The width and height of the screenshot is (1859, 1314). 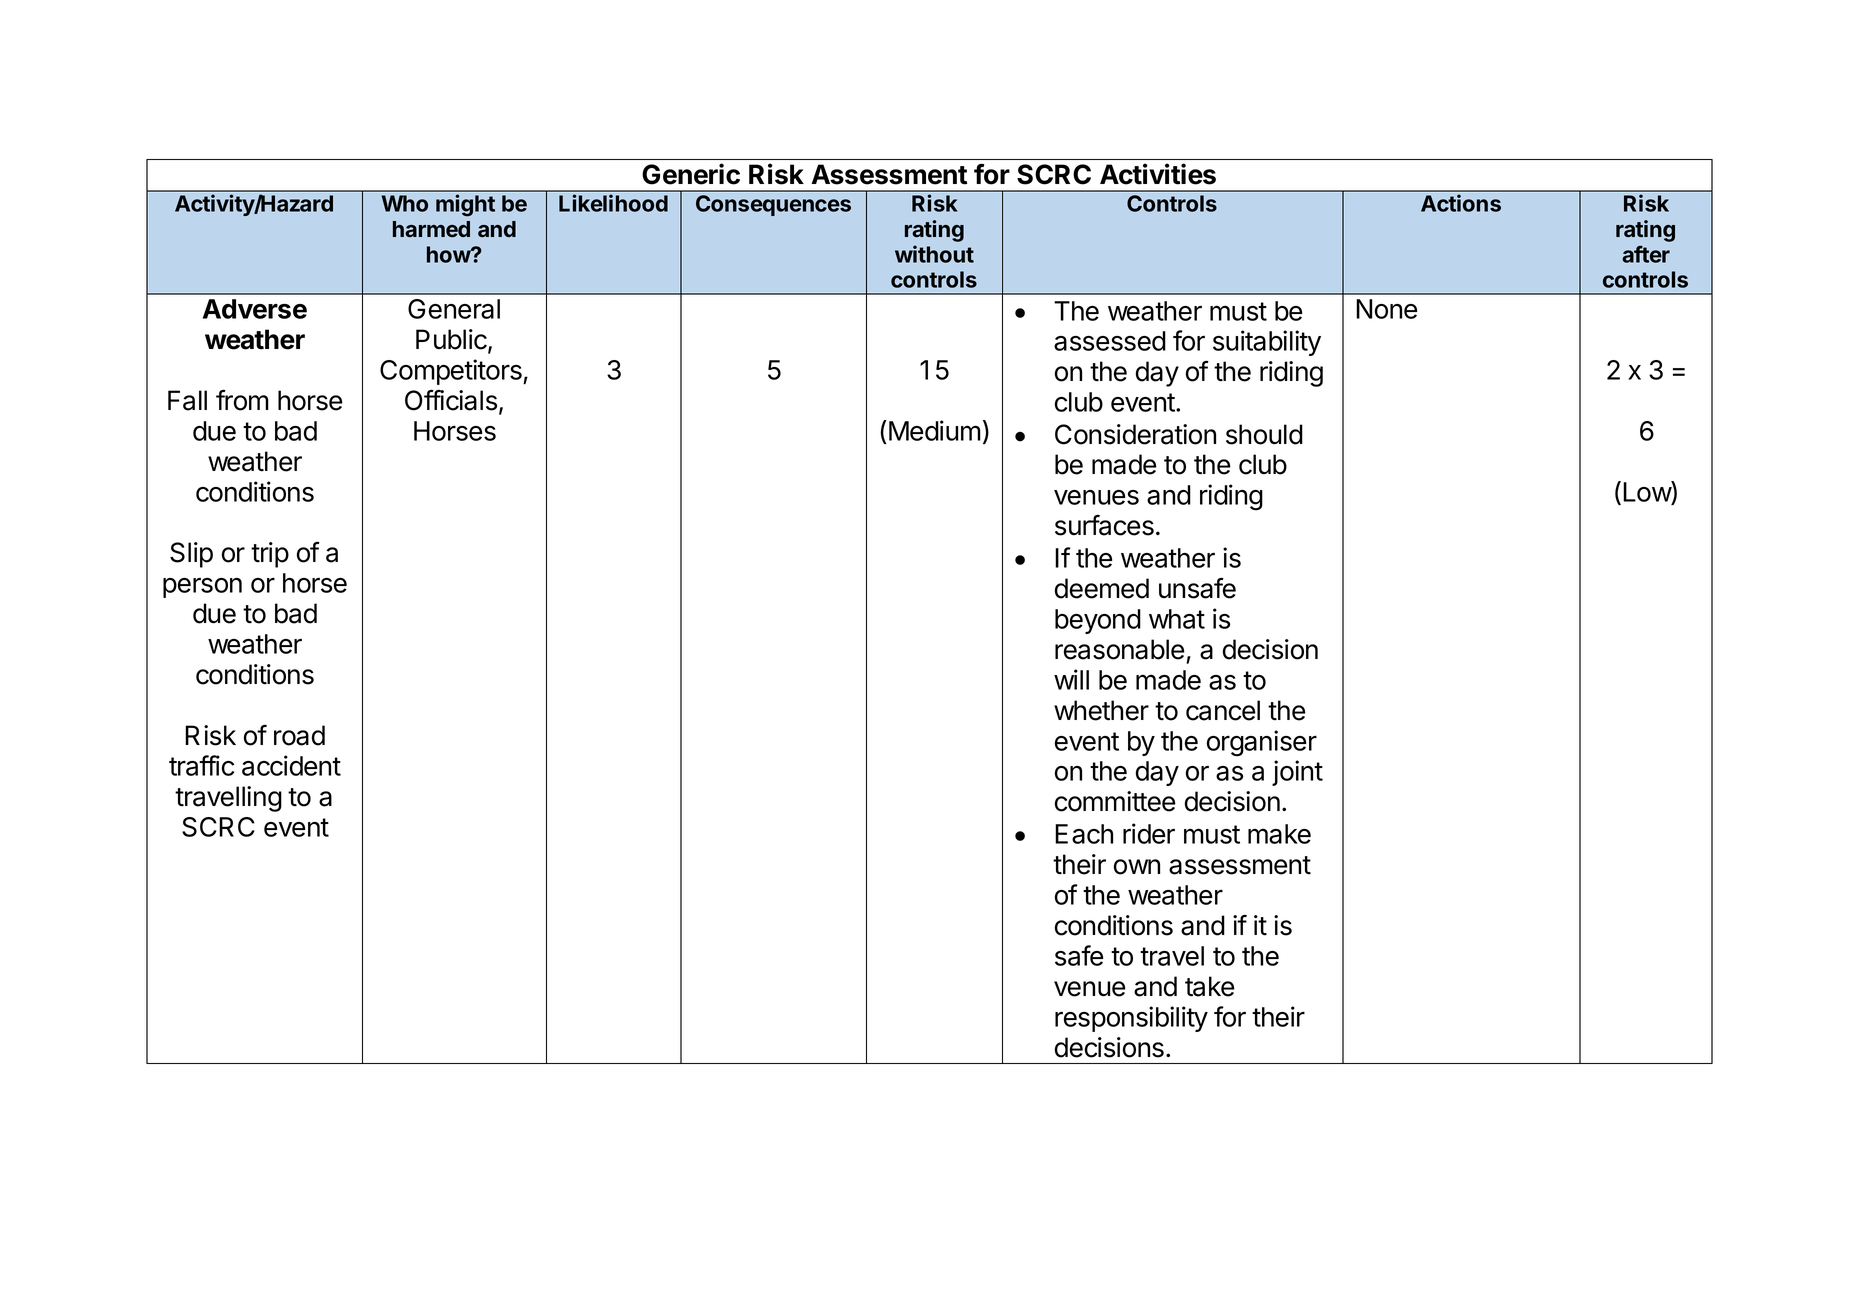 I want to click on own, so click(x=1137, y=867).
